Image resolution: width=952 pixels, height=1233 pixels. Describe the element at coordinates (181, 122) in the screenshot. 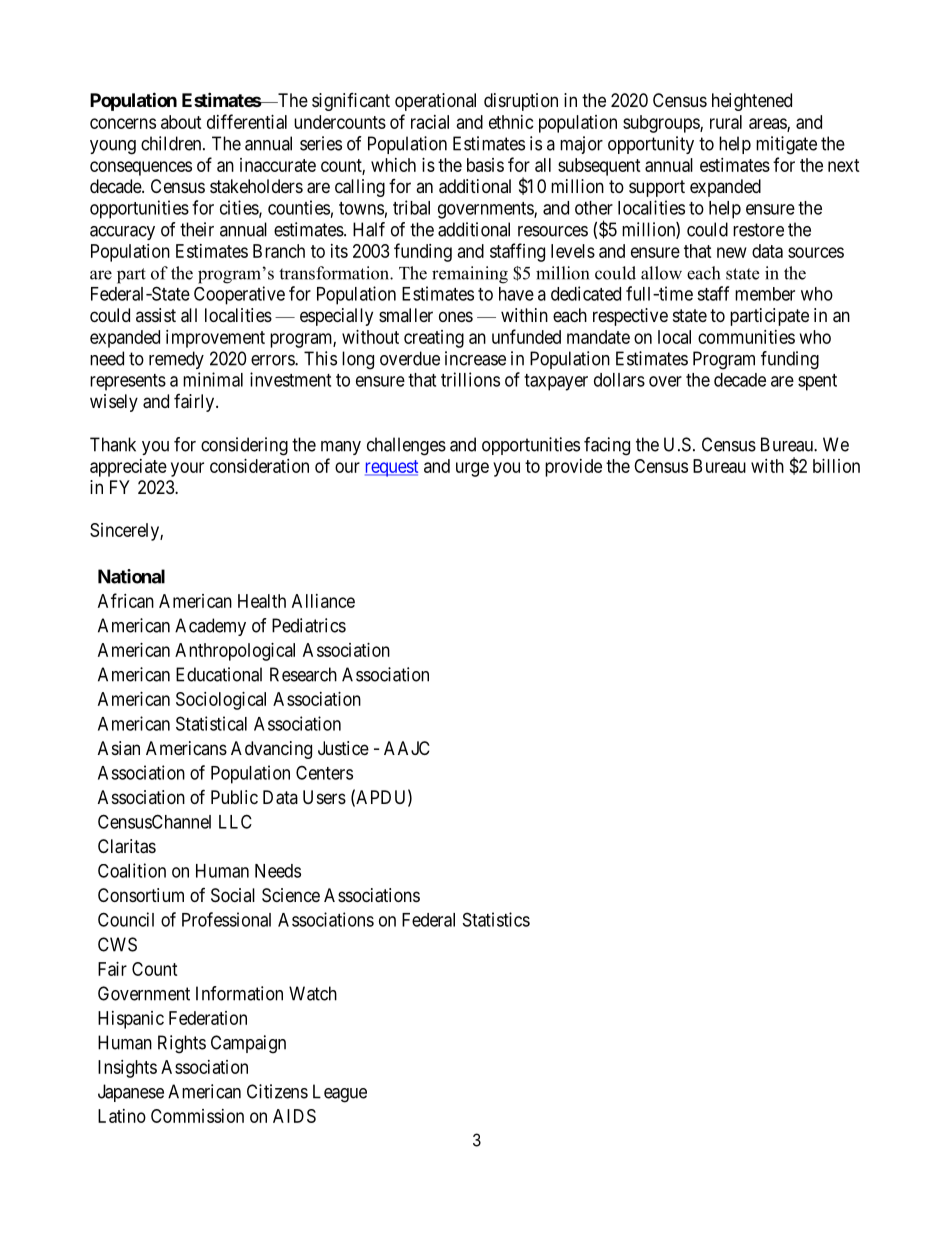

I see `about` at that location.
